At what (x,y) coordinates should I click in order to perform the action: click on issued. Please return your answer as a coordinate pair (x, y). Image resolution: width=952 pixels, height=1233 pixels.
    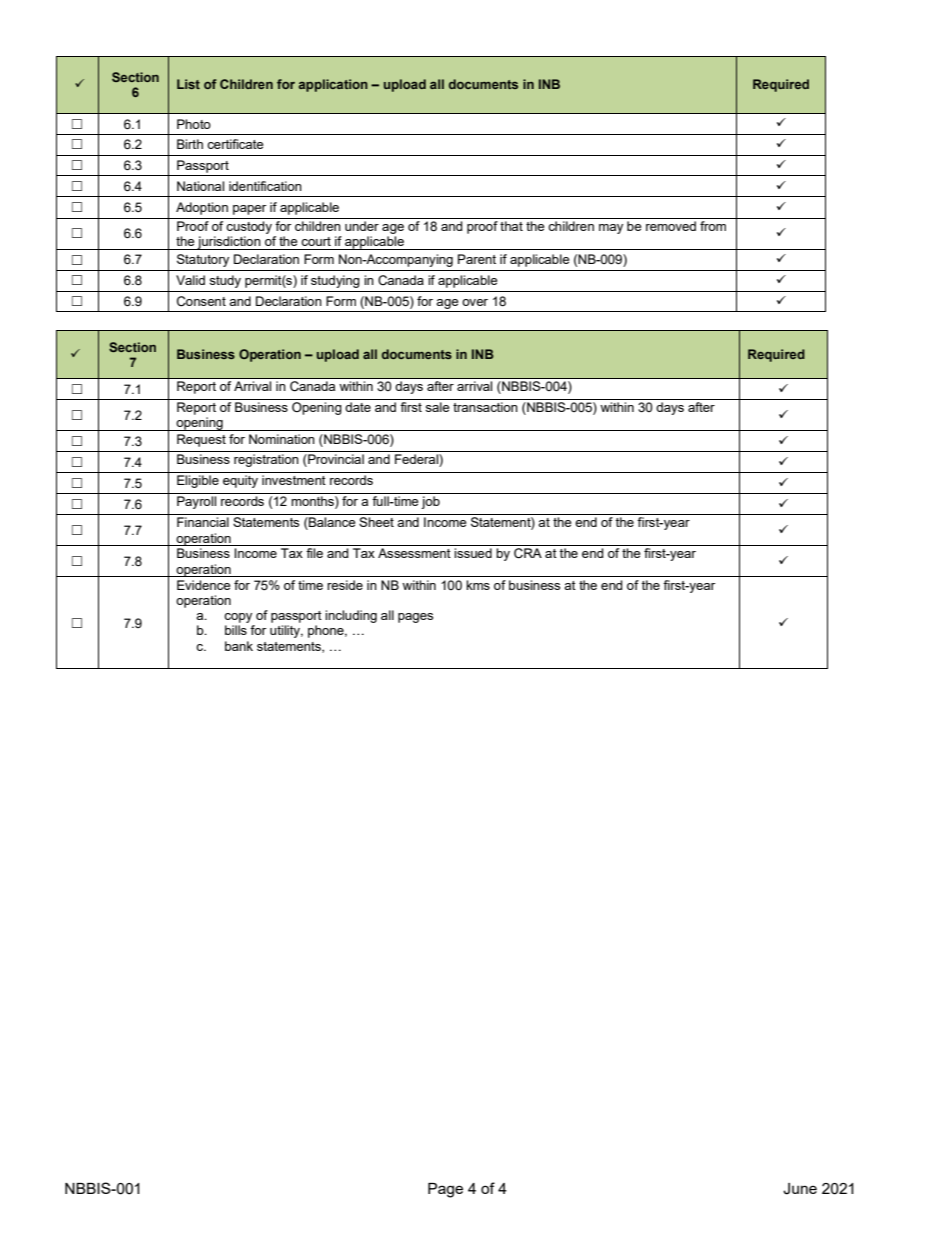
    Looking at the image, I should click on (473, 553).
